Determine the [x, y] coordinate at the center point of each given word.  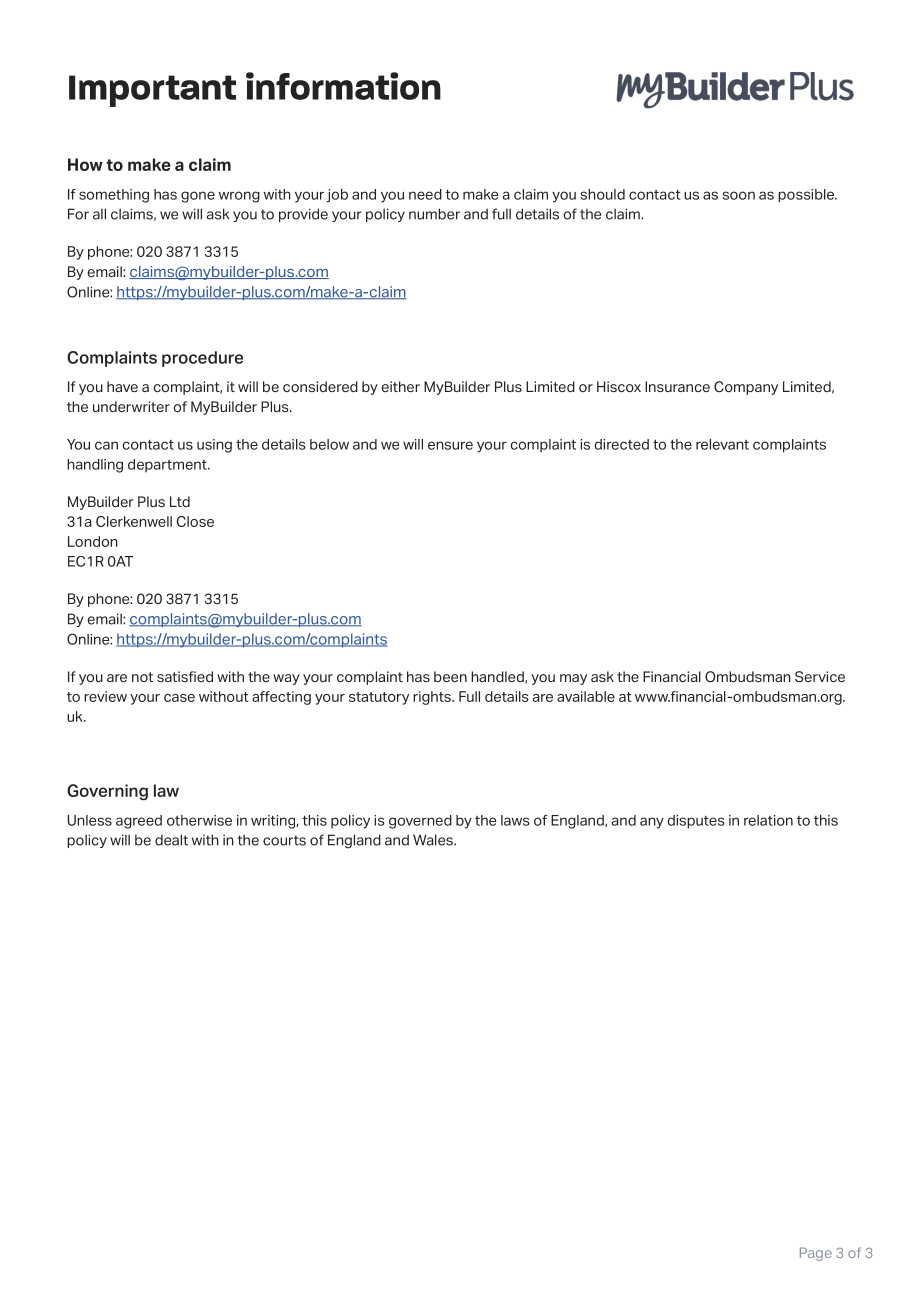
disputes [696, 822]
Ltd [180, 501]
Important [152, 91]
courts [284, 840]
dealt [171, 840]
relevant [722, 444]
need [425, 194]
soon [738, 195]
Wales [434, 840]
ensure [450, 445]
